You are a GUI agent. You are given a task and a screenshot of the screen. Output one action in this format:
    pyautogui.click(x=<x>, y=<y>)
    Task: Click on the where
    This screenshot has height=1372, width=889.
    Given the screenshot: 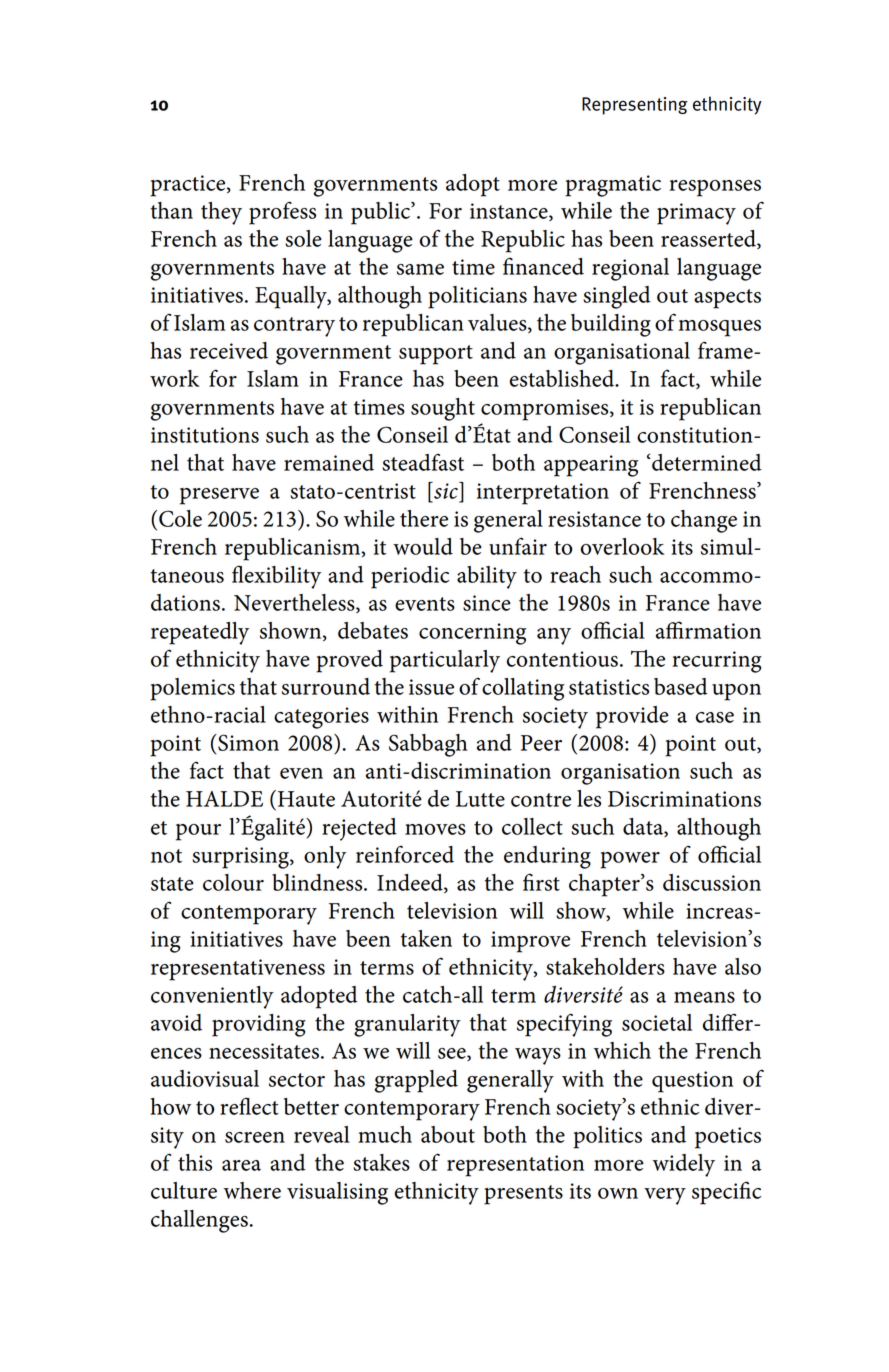 What is the action you would take?
    pyautogui.click(x=252, y=1190)
